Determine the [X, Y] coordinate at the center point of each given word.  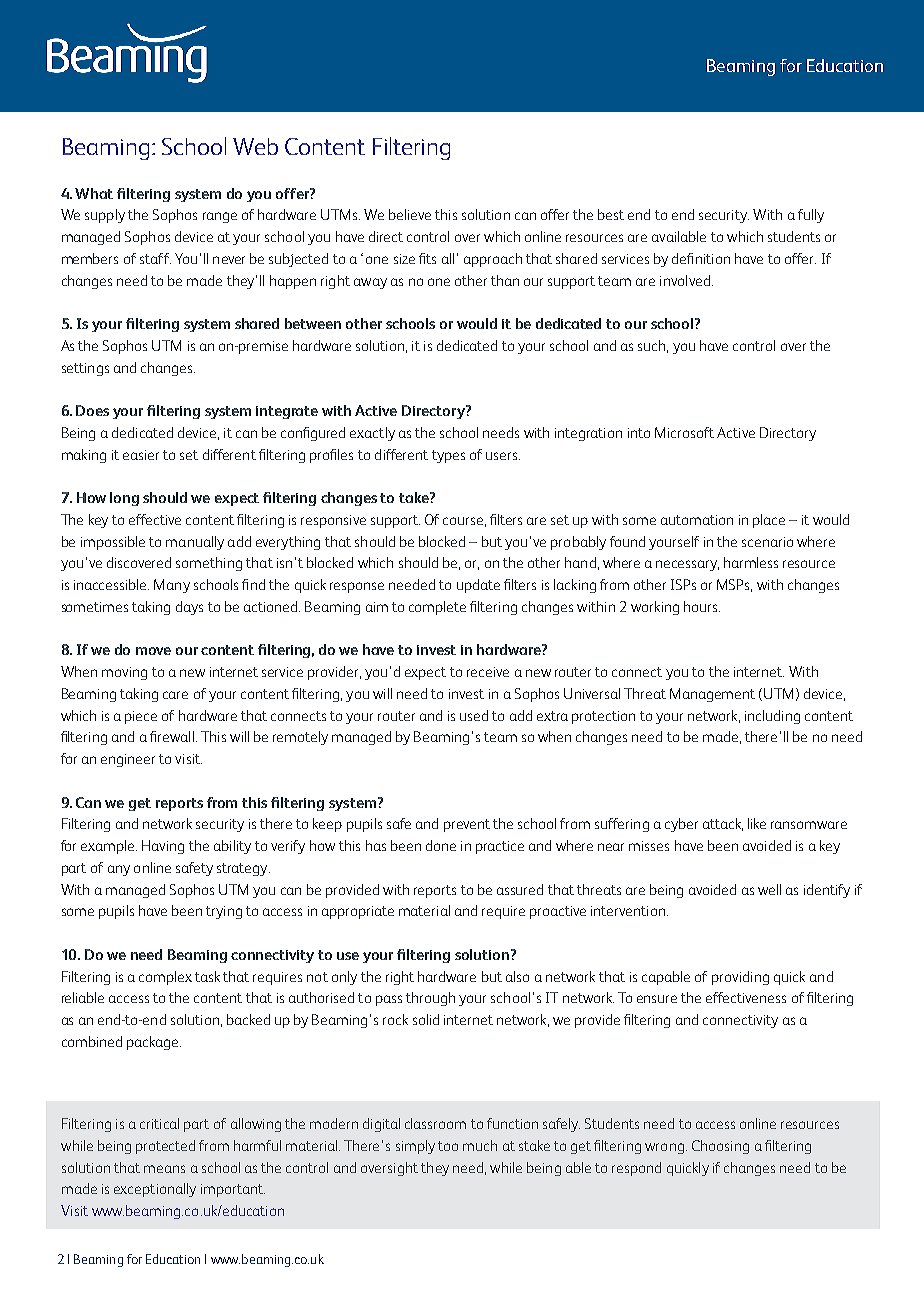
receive [488, 672]
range [220, 217]
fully [811, 216]
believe [410, 214]
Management [712, 695]
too [448, 1146]
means [164, 1169]
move [153, 651]
